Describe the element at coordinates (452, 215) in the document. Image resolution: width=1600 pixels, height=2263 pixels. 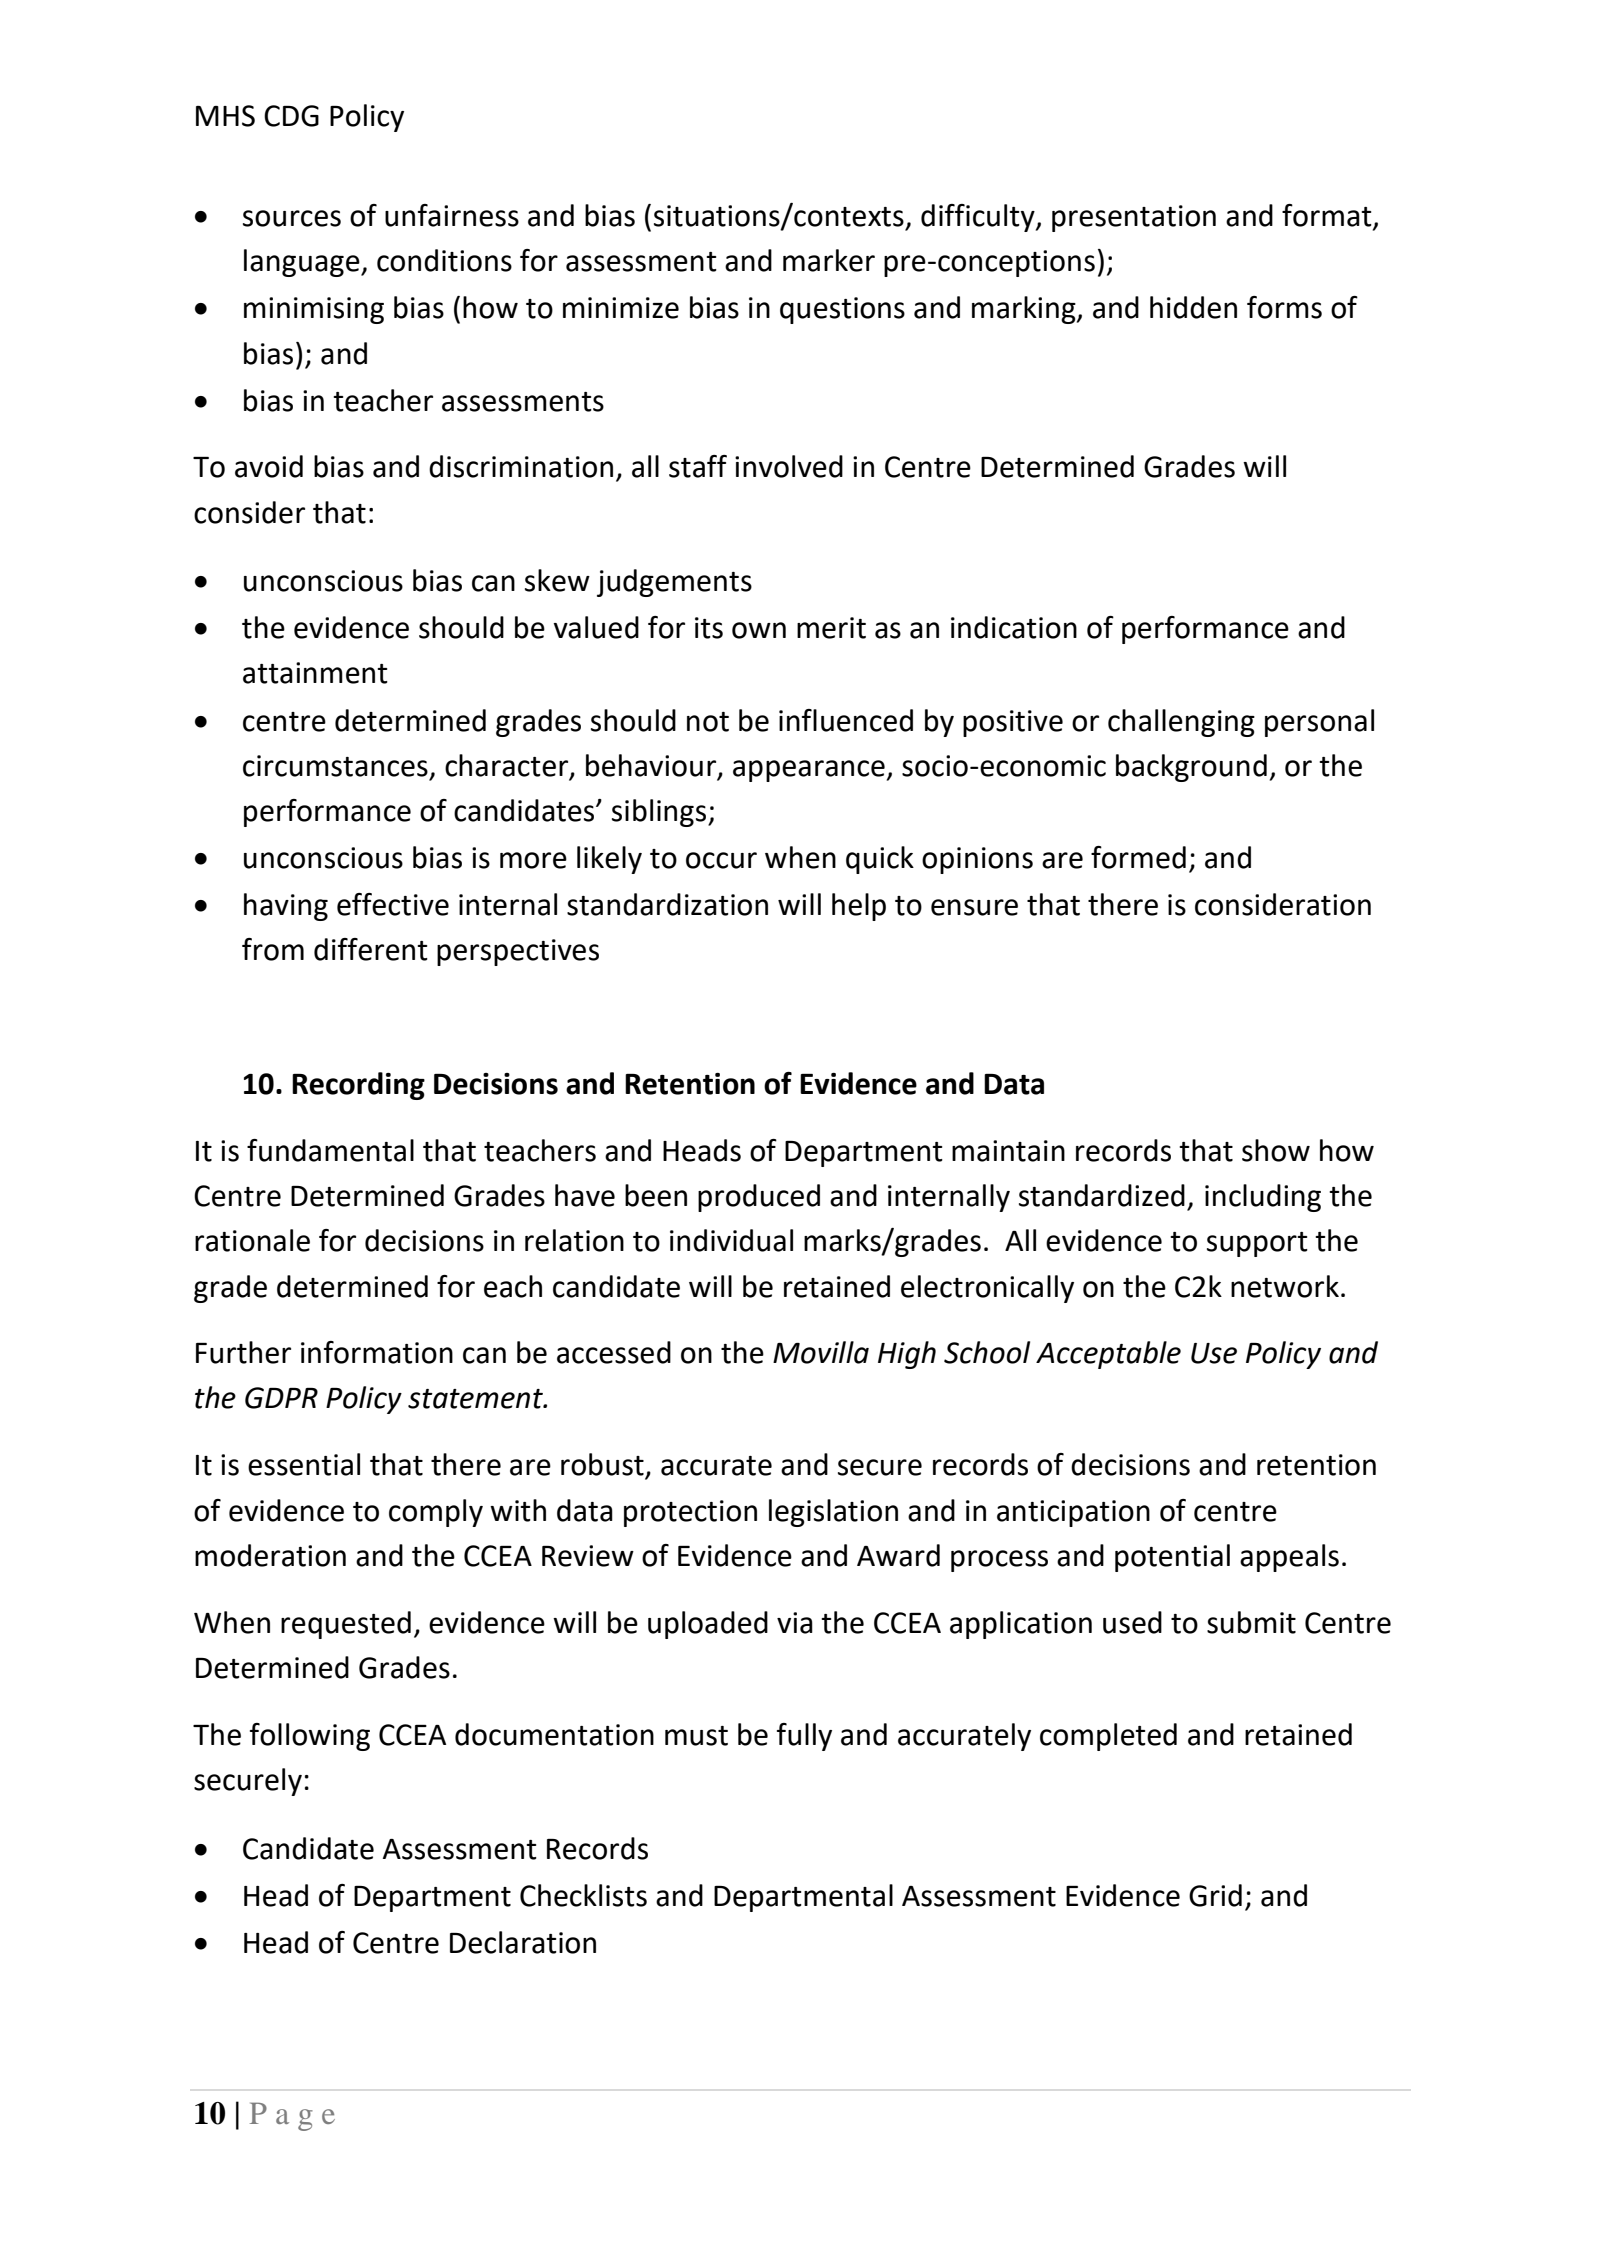
I see `unfairness` at that location.
